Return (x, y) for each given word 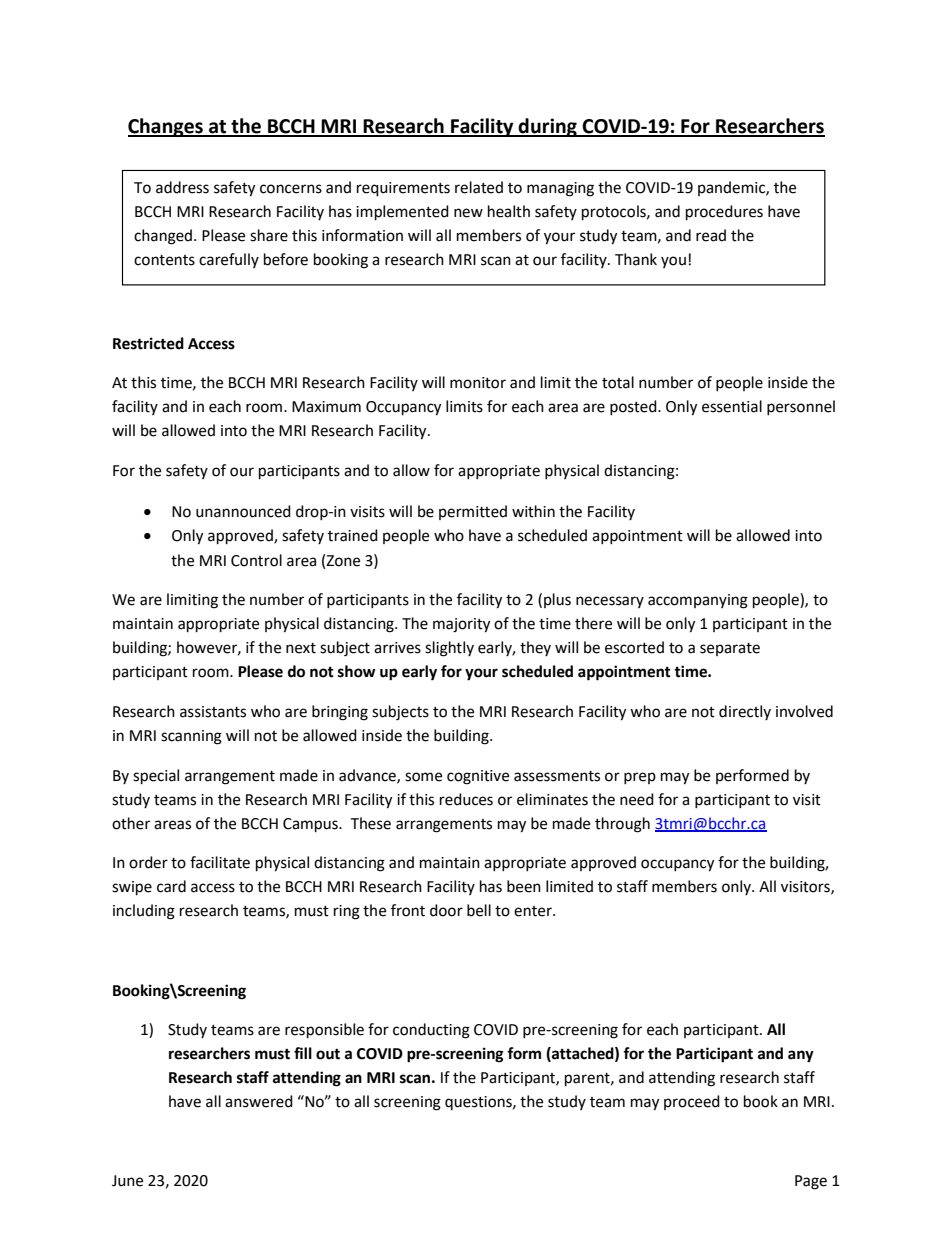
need (637, 799)
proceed (692, 1102)
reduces (466, 799)
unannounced (243, 511)
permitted (473, 512)
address (182, 187)
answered (259, 1101)
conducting (431, 1031)
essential (732, 406)
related (479, 187)
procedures (724, 213)
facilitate (220, 862)
